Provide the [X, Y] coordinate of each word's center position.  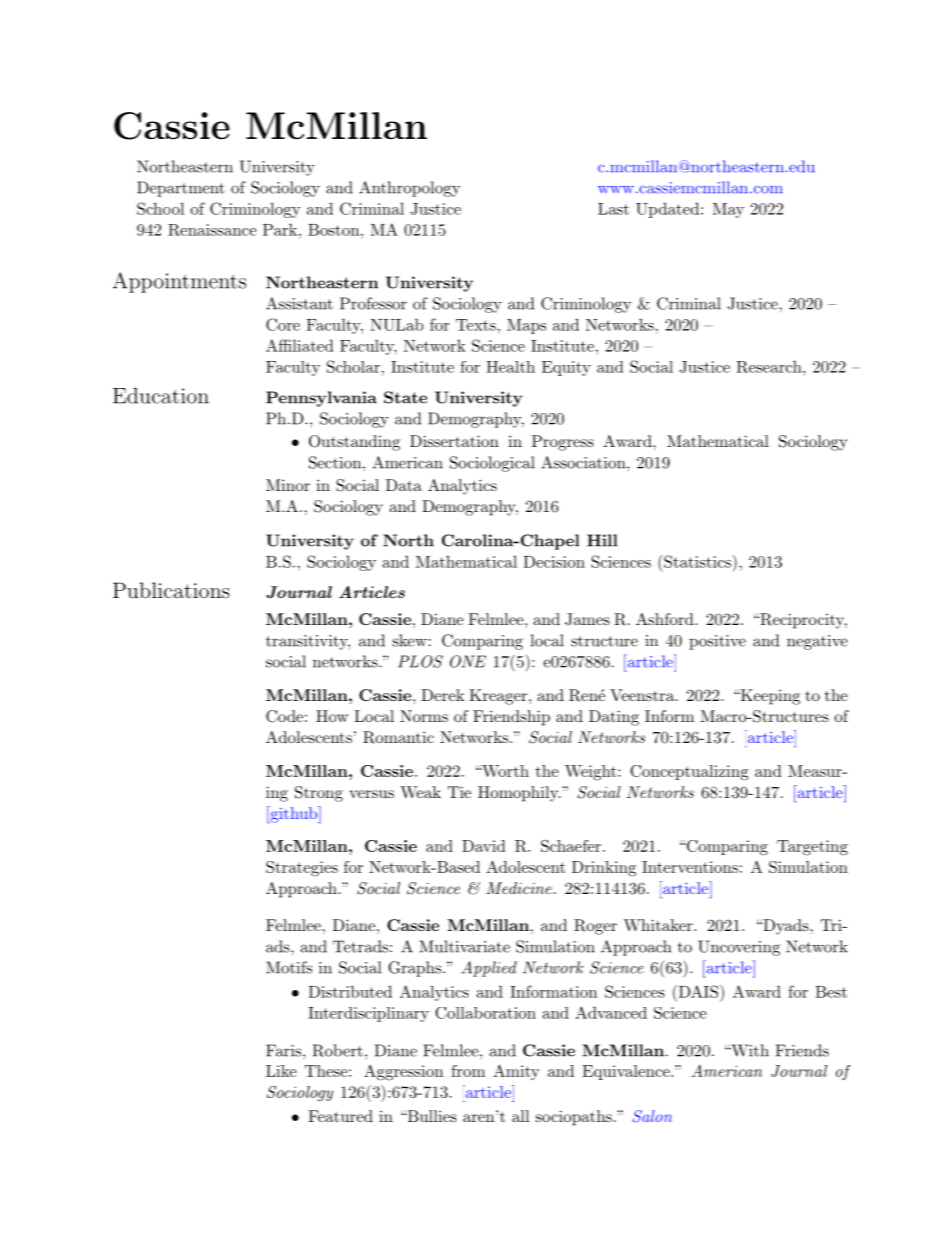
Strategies [302, 869]
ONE [468, 661]
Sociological [492, 464]
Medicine [520, 888]
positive [717, 642]
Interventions [690, 867]
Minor [288, 485]
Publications [171, 590]
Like [281, 1071]
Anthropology [409, 189]
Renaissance [212, 230]
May [728, 210]
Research [769, 366]
